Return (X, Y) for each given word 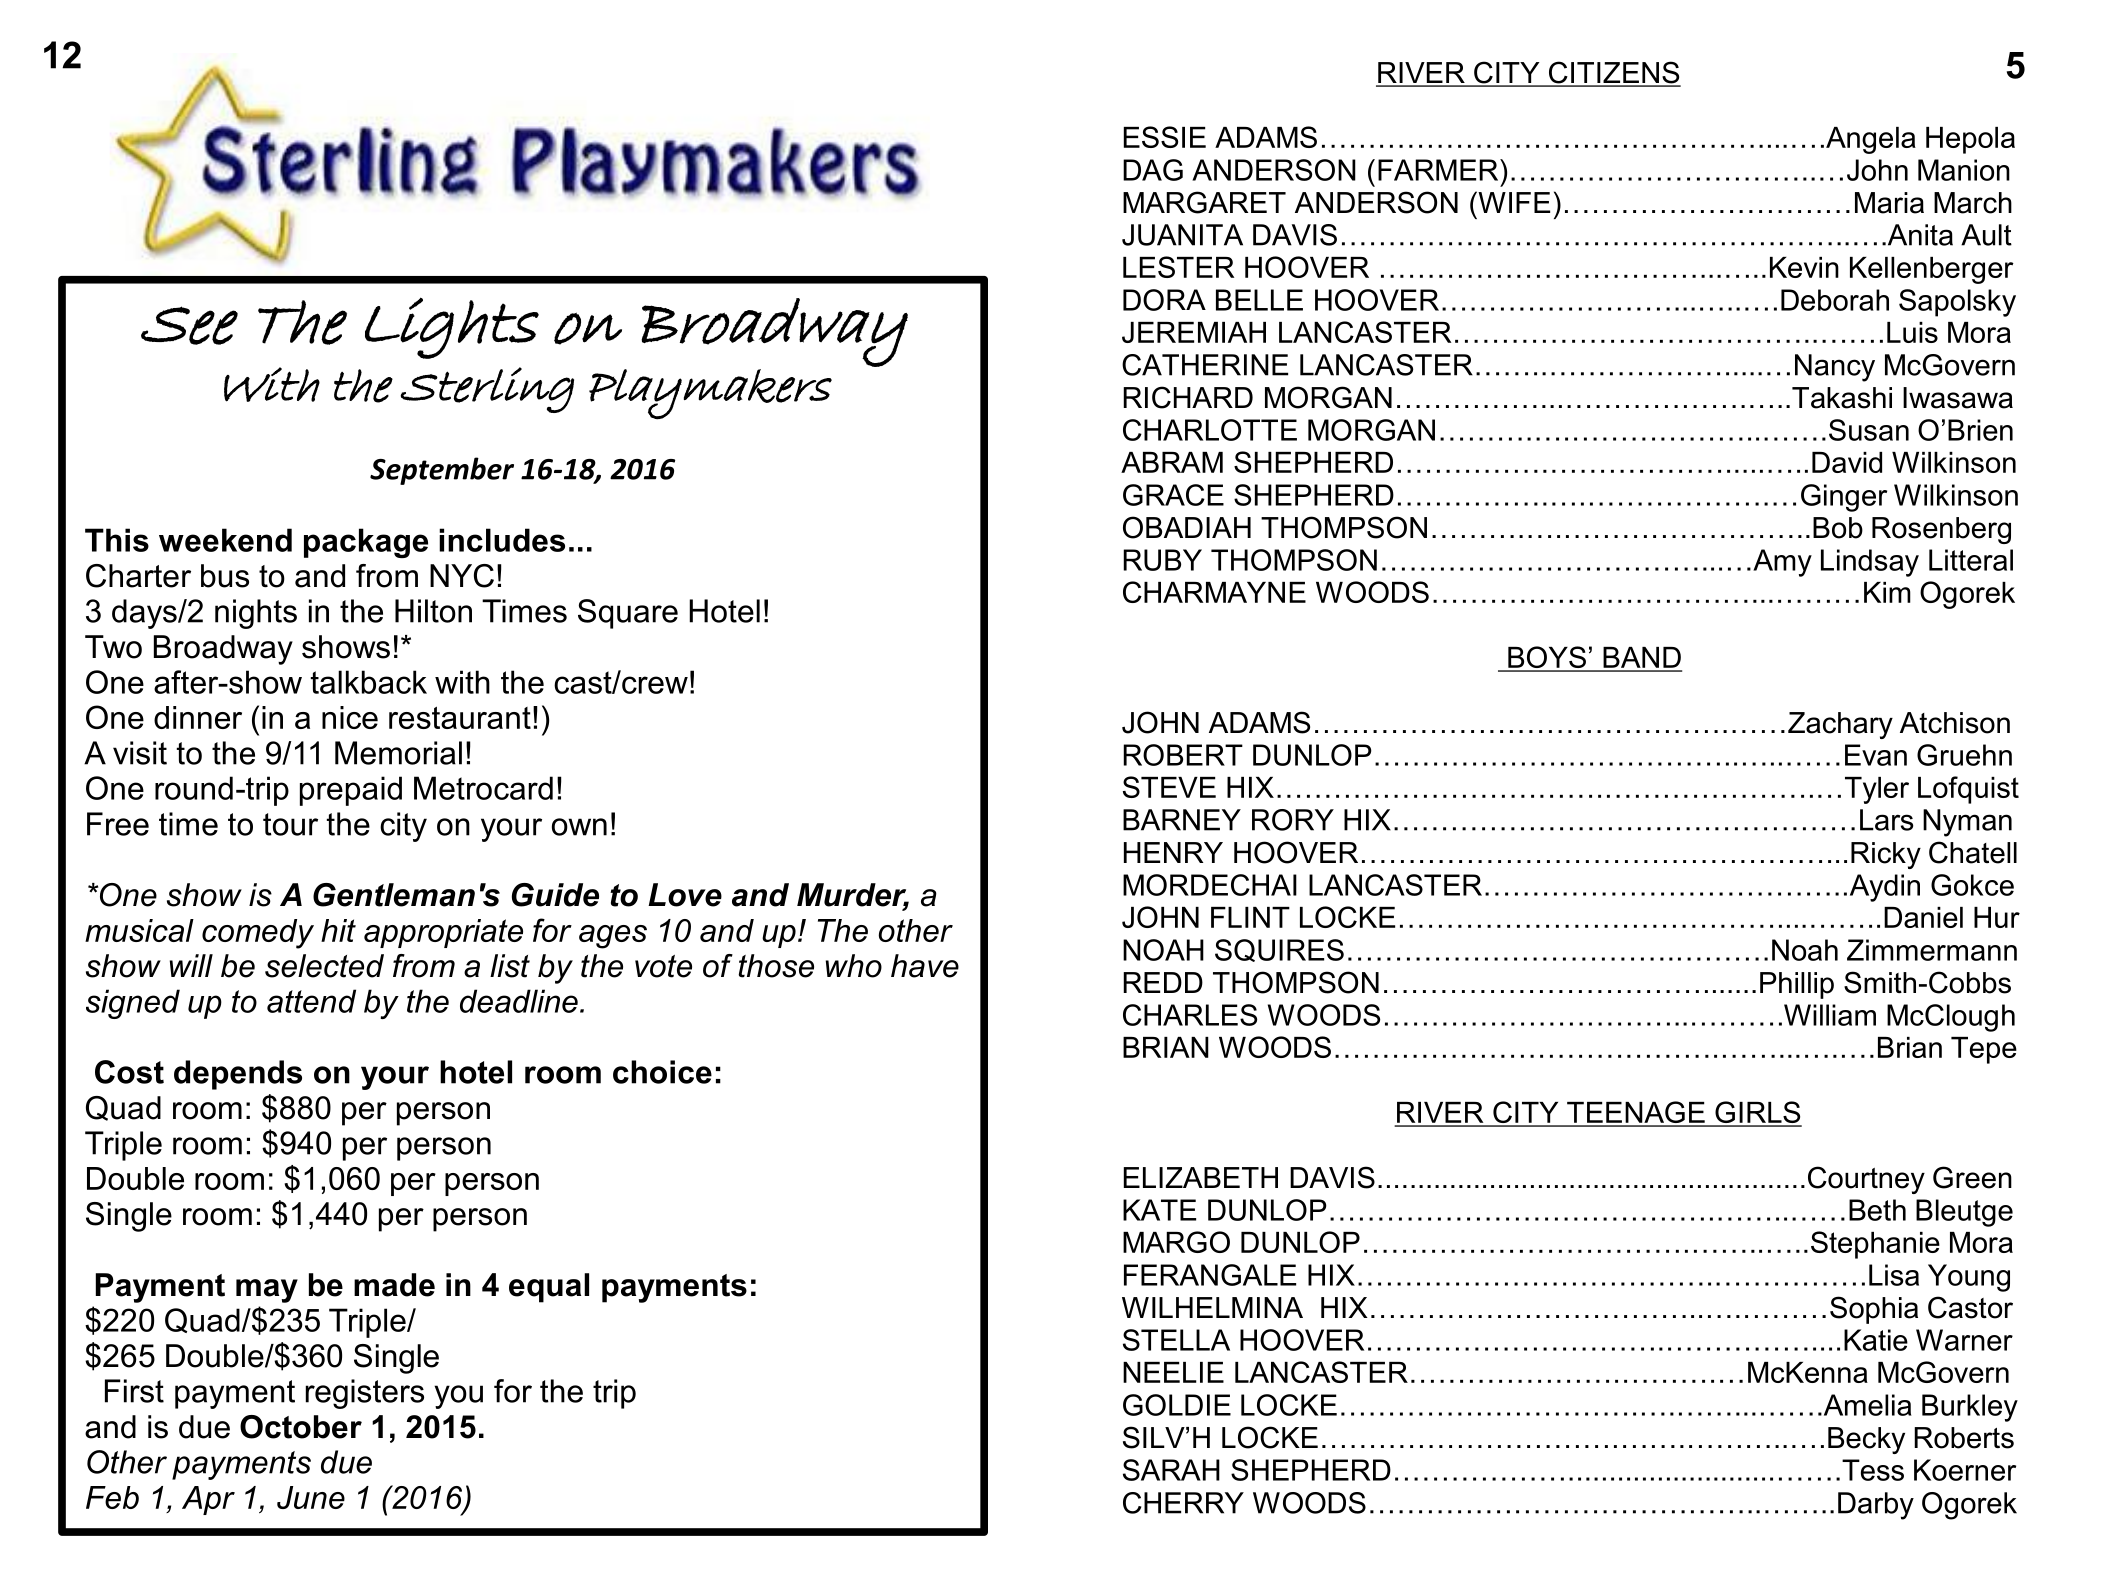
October (301, 1427)
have (925, 966)
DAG (1153, 170)
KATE (1159, 1210)
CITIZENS (1614, 73)
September (442, 471)
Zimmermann (1932, 950)
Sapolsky (1957, 303)
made (394, 1285)
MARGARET (1204, 202)
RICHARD (1188, 397)
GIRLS (1757, 1113)
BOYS (1547, 658)
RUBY (1162, 560)
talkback (369, 682)
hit (338, 930)
